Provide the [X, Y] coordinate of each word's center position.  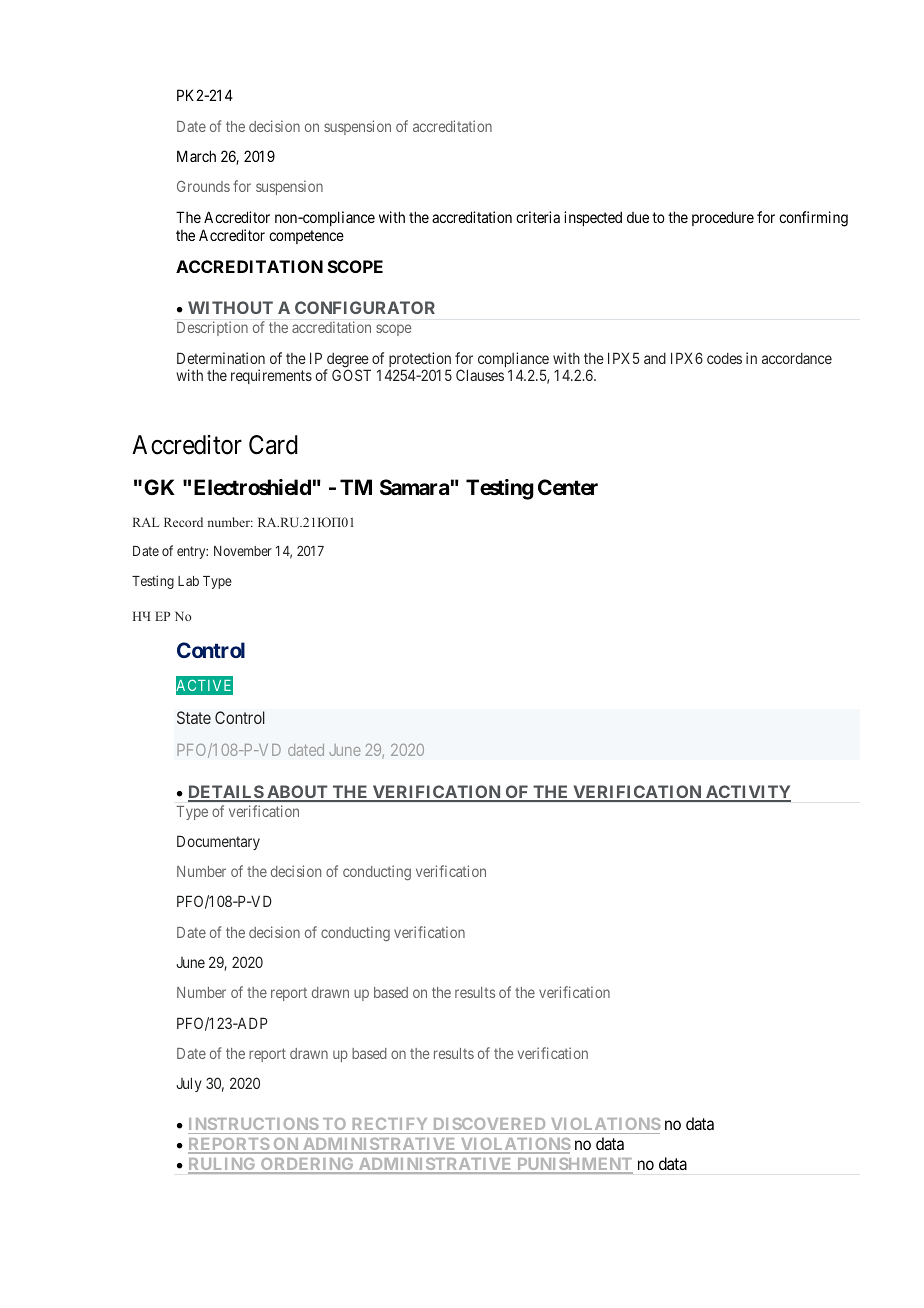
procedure [723, 218]
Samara [414, 487]
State [194, 717]
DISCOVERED [489, 1126]
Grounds [203, 186]
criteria [538, 217]
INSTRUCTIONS [254, 1126]
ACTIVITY [747, 793]
